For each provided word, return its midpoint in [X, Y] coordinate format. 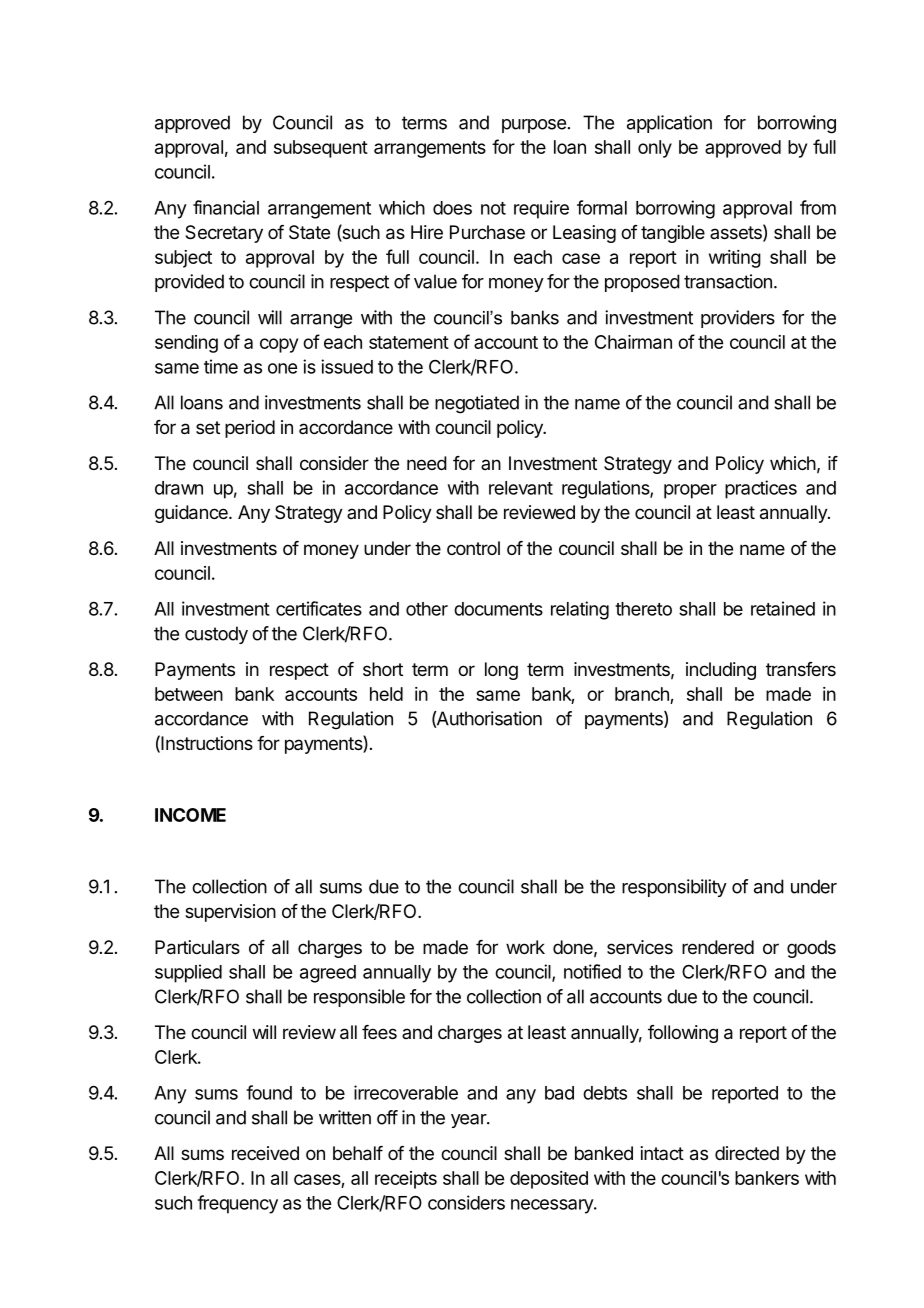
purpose [534, 126]
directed [747, 1153]
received [265, 1153]
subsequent [321, 149]
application [669, 124]
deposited [549, 1180]
